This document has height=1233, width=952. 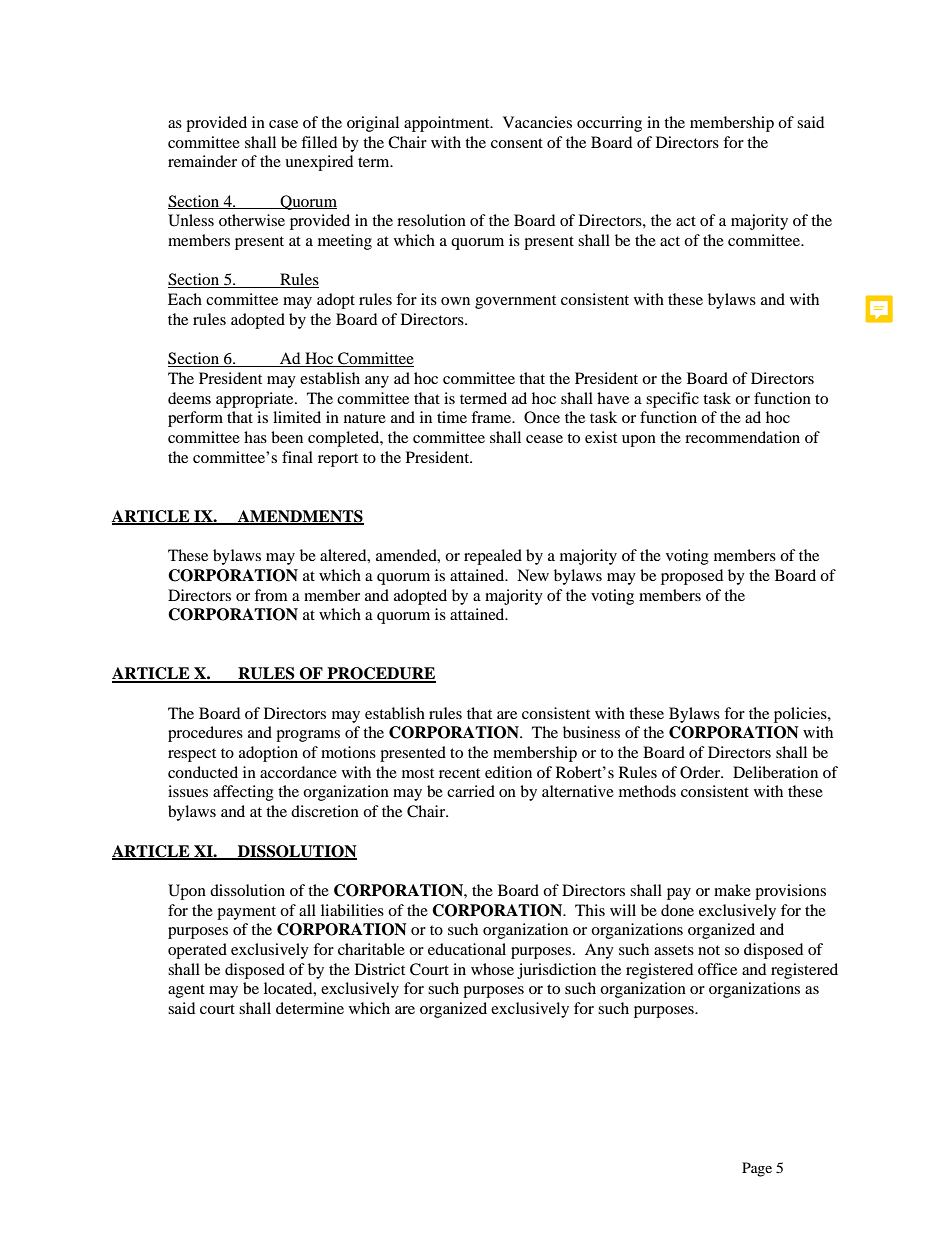 I want to click on case, so click(x=283, y=124).
